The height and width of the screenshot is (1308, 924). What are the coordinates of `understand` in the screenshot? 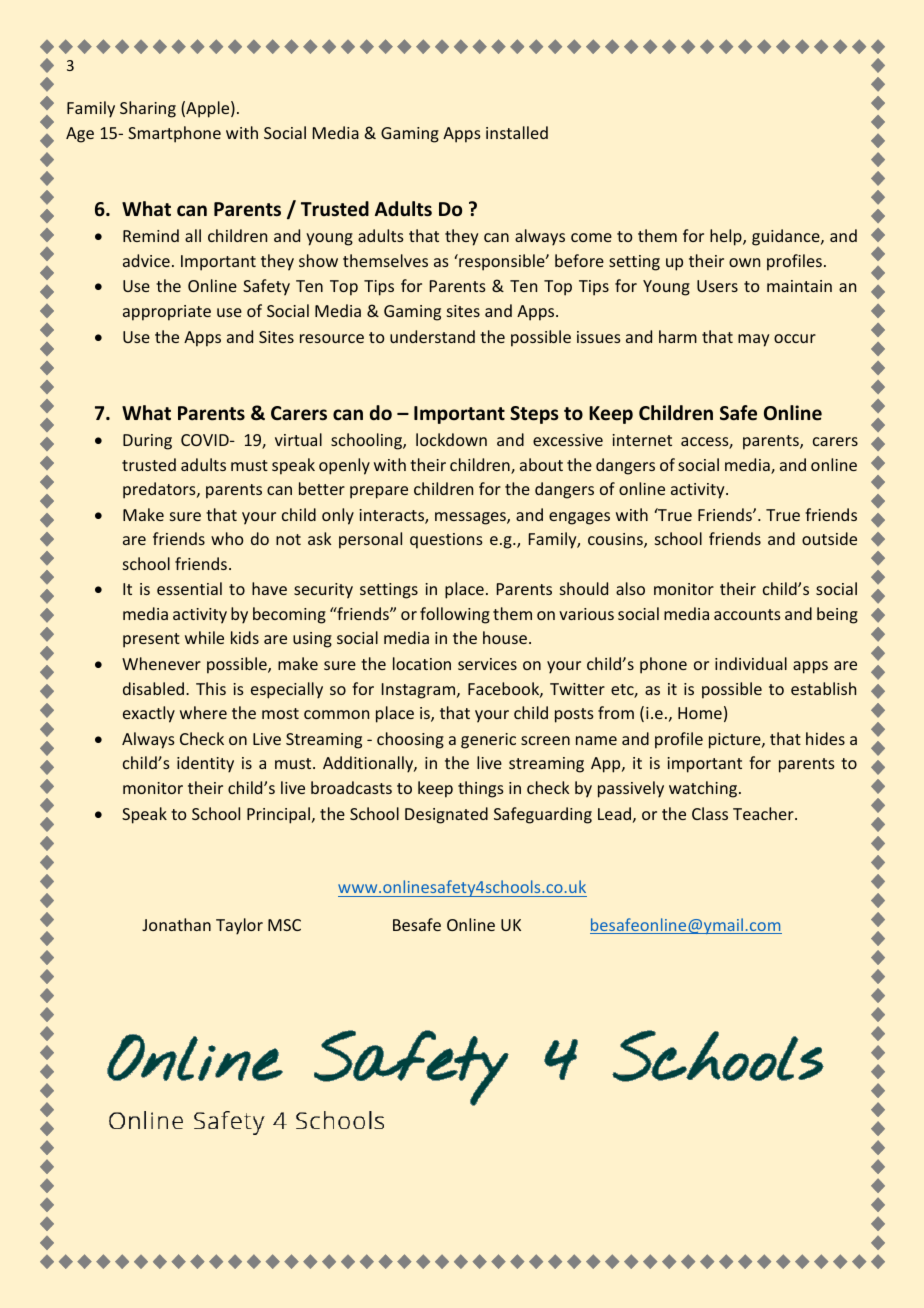 It's located at (432, 336).
